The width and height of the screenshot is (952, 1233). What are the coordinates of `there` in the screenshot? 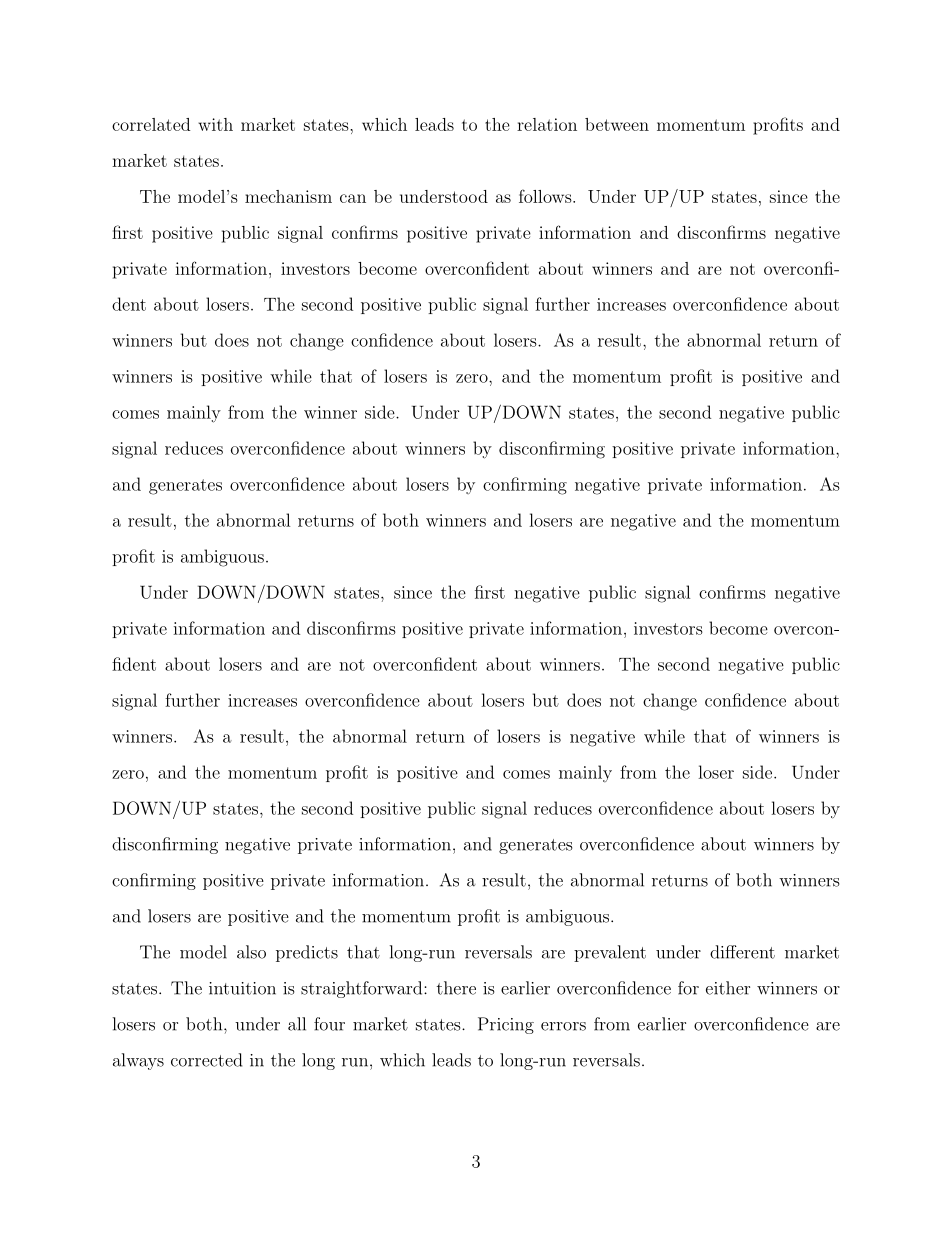 It's located at (456, 988).
